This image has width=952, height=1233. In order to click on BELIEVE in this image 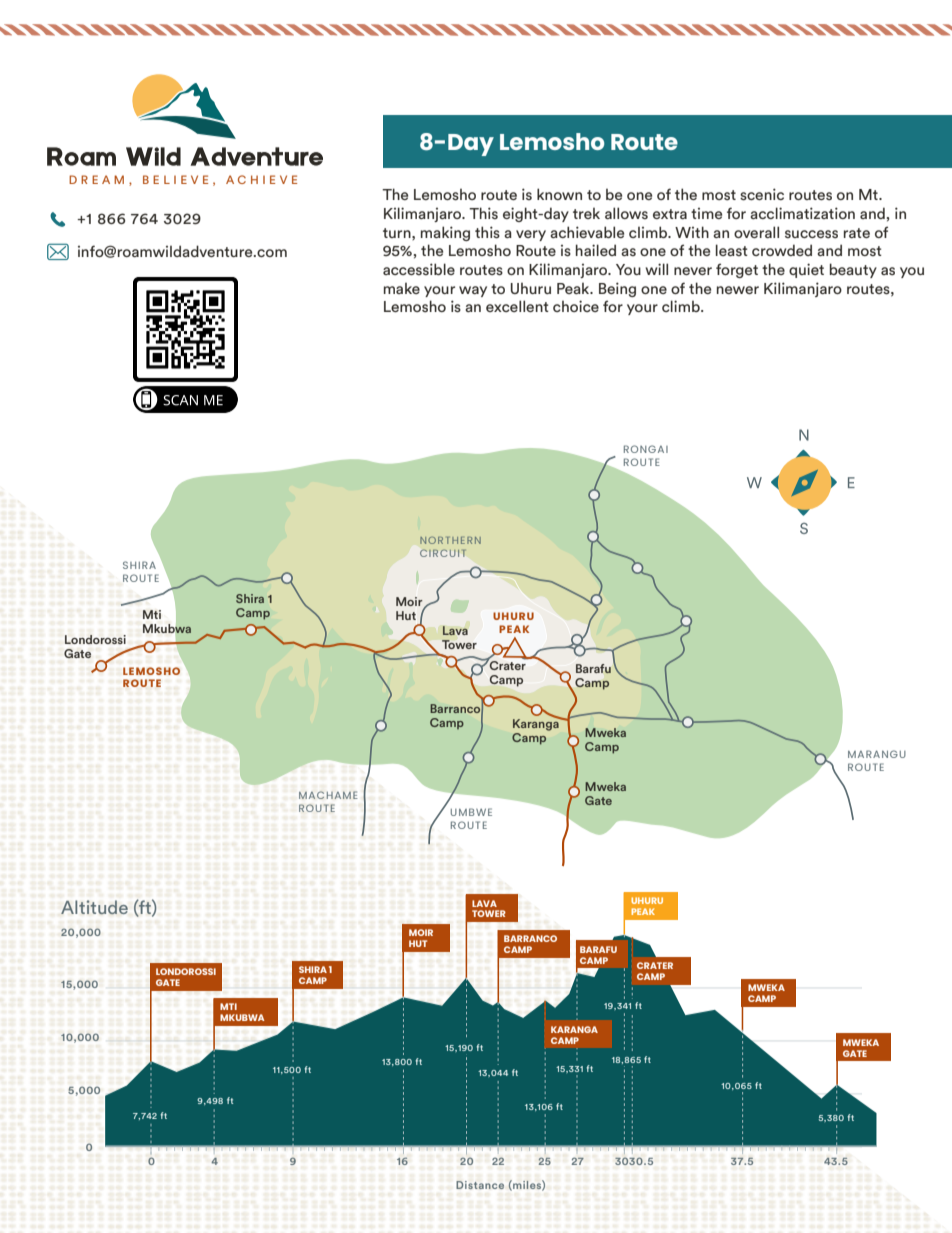, I will do `click(175, 179)`.
